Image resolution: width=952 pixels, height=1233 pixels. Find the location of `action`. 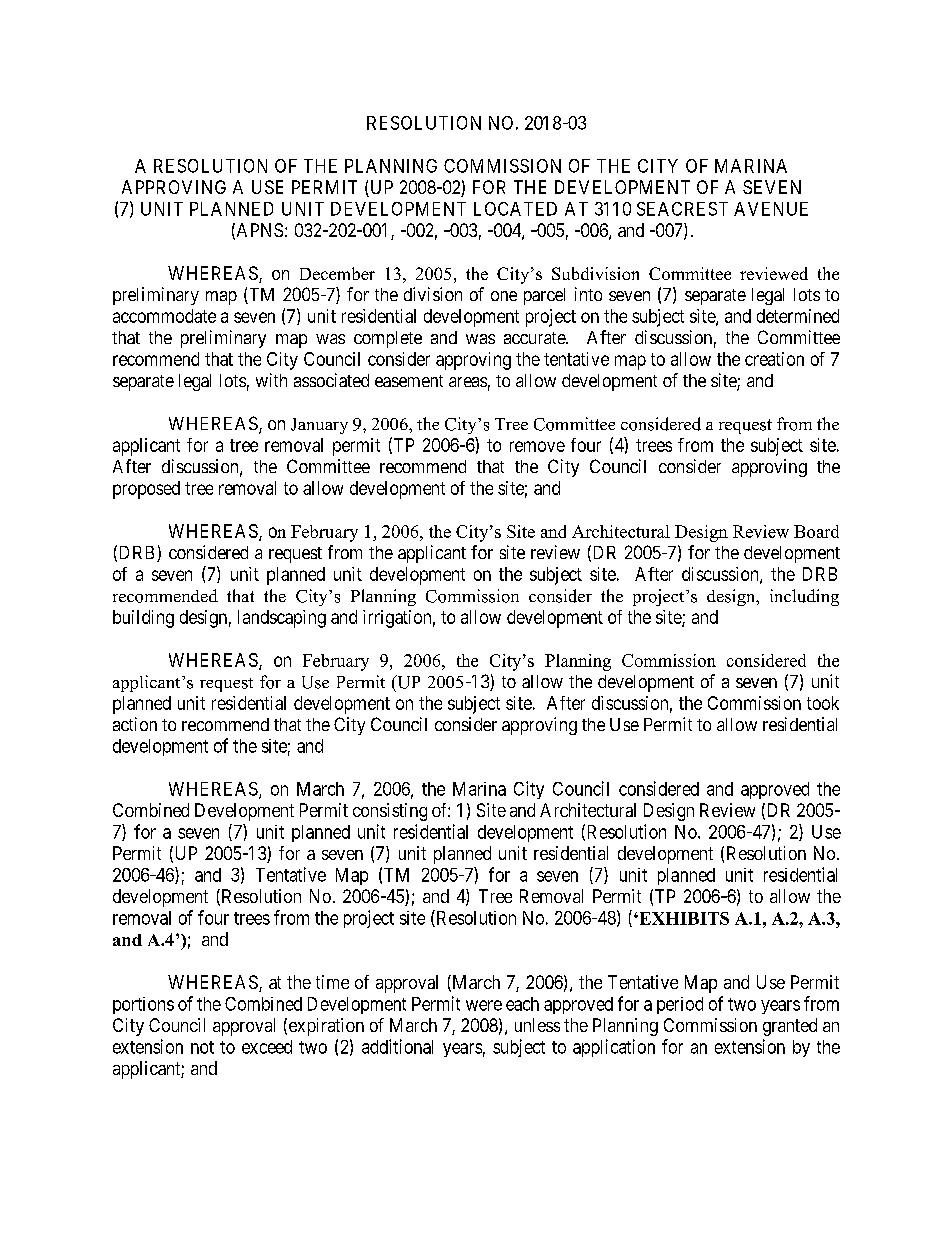

action is located at coordinates (135, 724).
